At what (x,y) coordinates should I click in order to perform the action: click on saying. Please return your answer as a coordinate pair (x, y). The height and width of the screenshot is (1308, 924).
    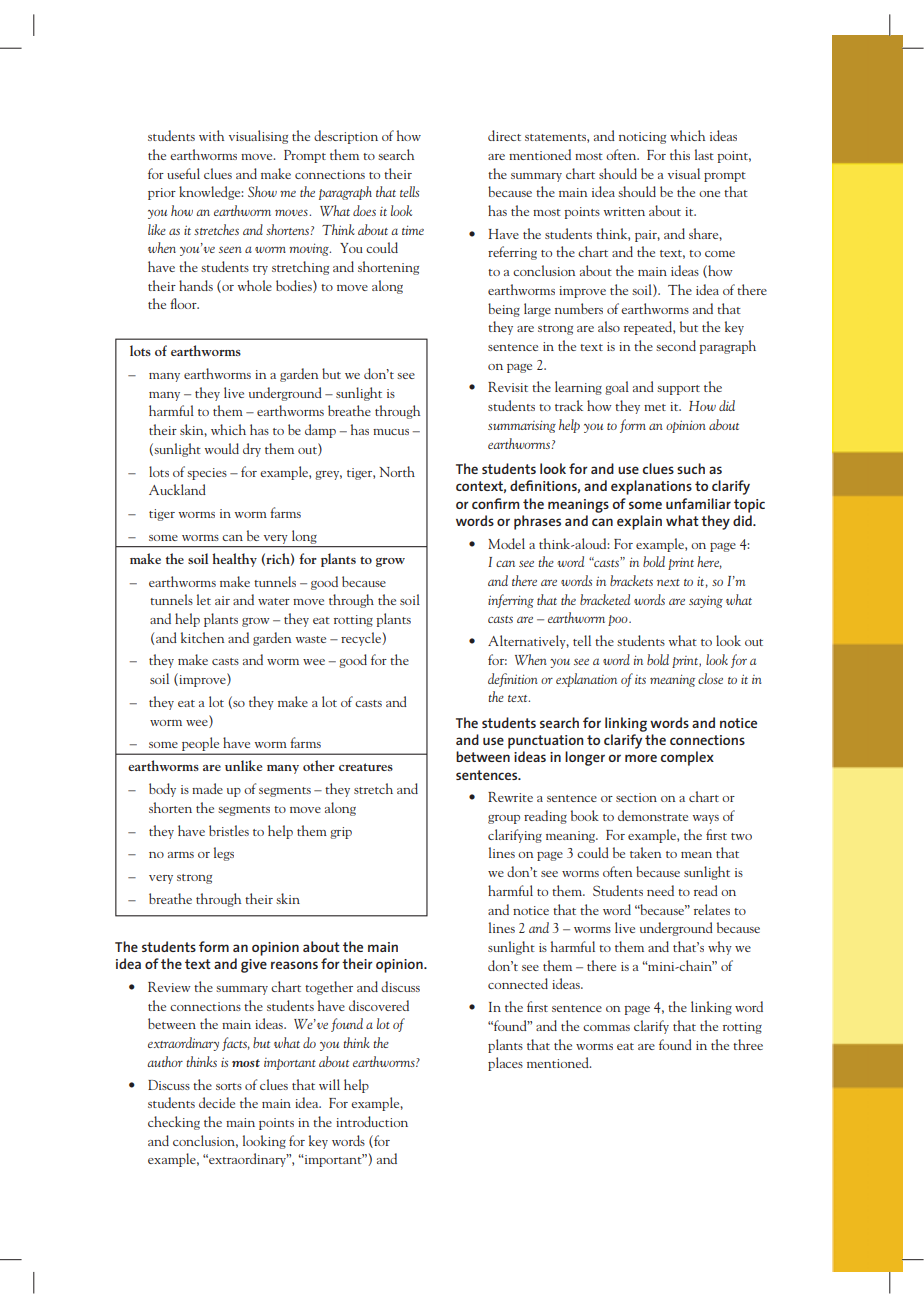
    Looking at the image, I should click on (706, 601).
